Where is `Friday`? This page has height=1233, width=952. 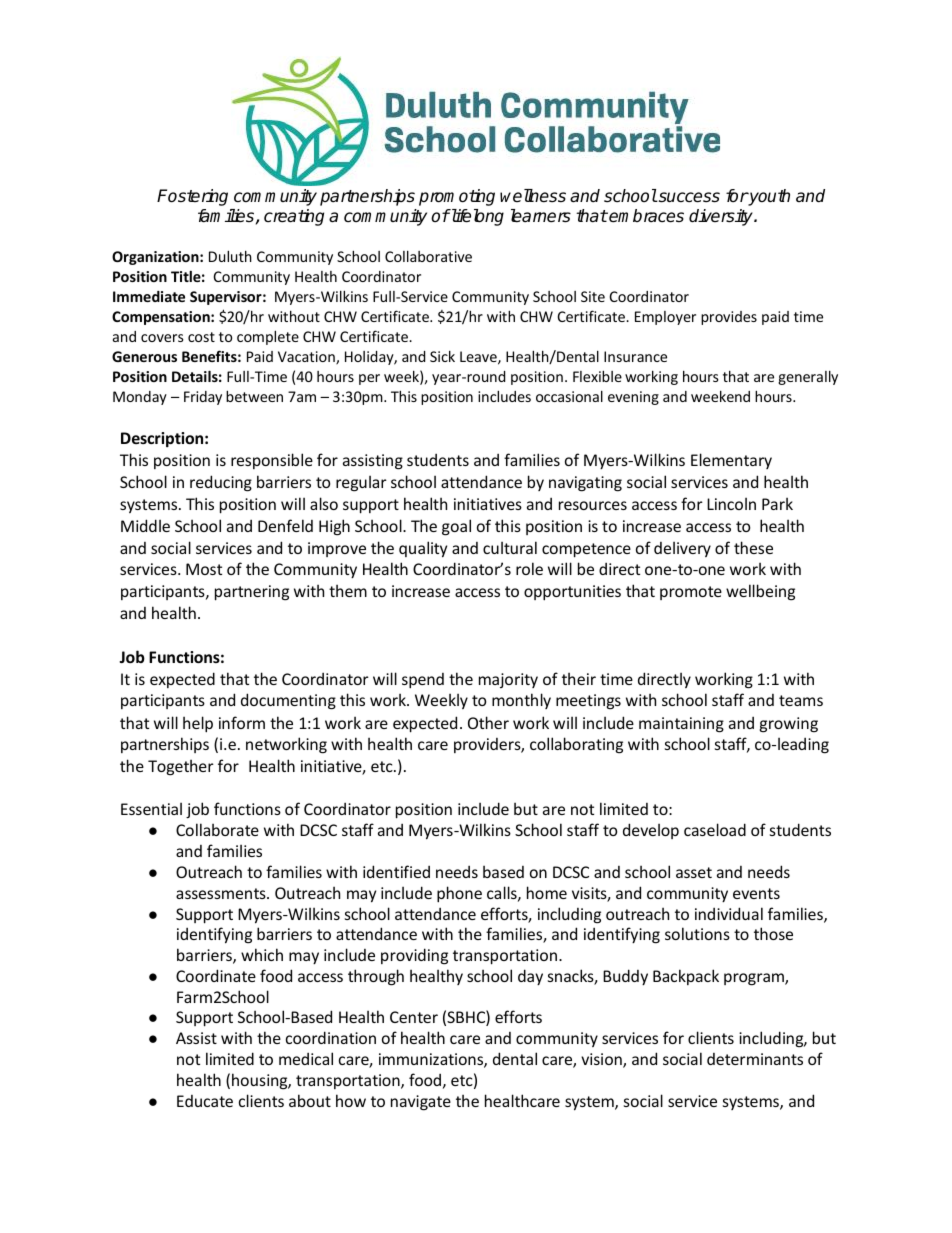
Friday is located at coordinates (203, 398).
